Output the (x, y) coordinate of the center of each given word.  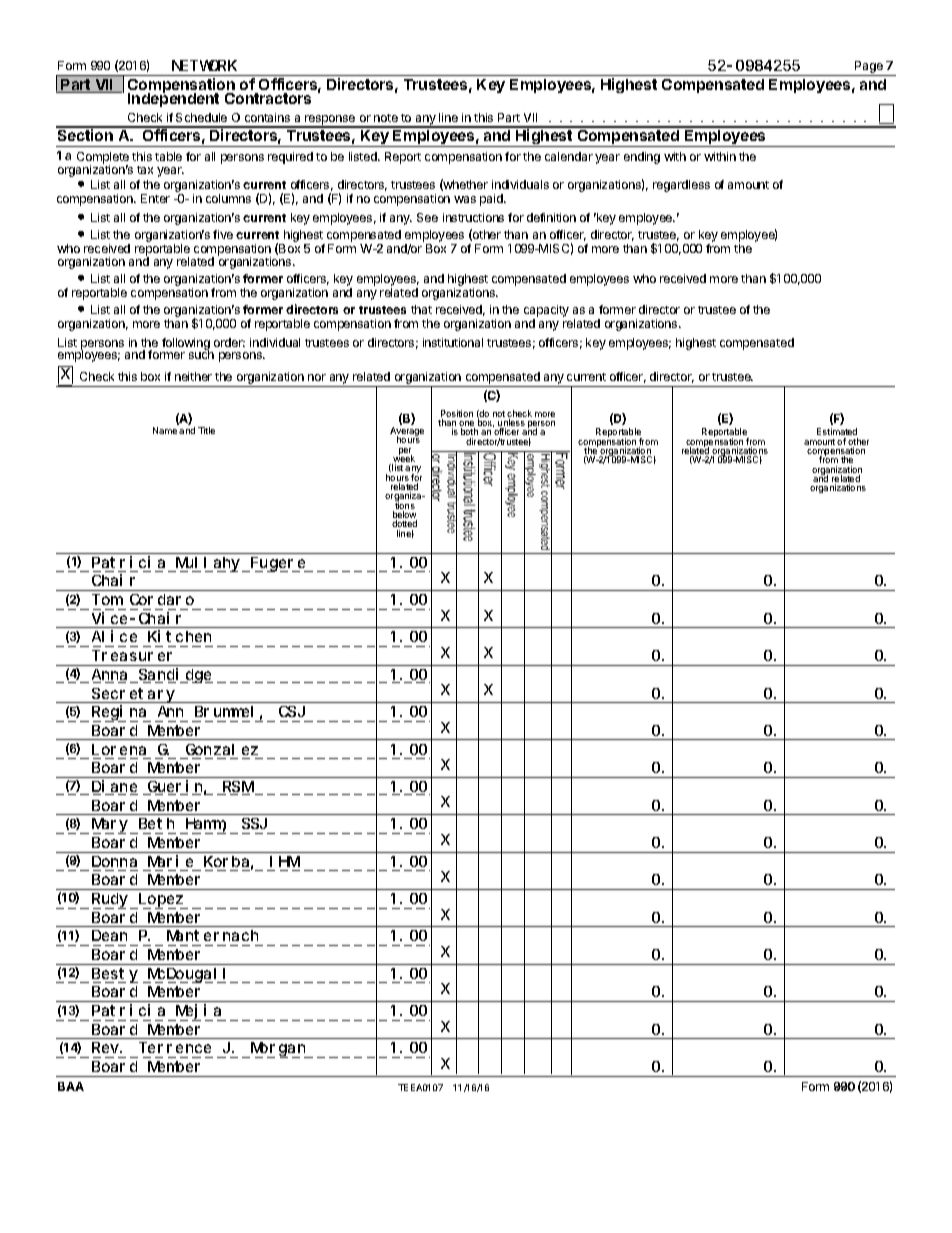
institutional (453, 342)
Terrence (176, 1048)
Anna (111, 676)
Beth (156, 823)
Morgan (278, 1050)
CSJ (292, 711)
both (469, 433)
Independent (173, 99)
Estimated (837, 433)
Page (869, 67)
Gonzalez (222, 749)
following (186, 345)
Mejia (199, 1012)
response (330, 121)
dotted (404, 523)
